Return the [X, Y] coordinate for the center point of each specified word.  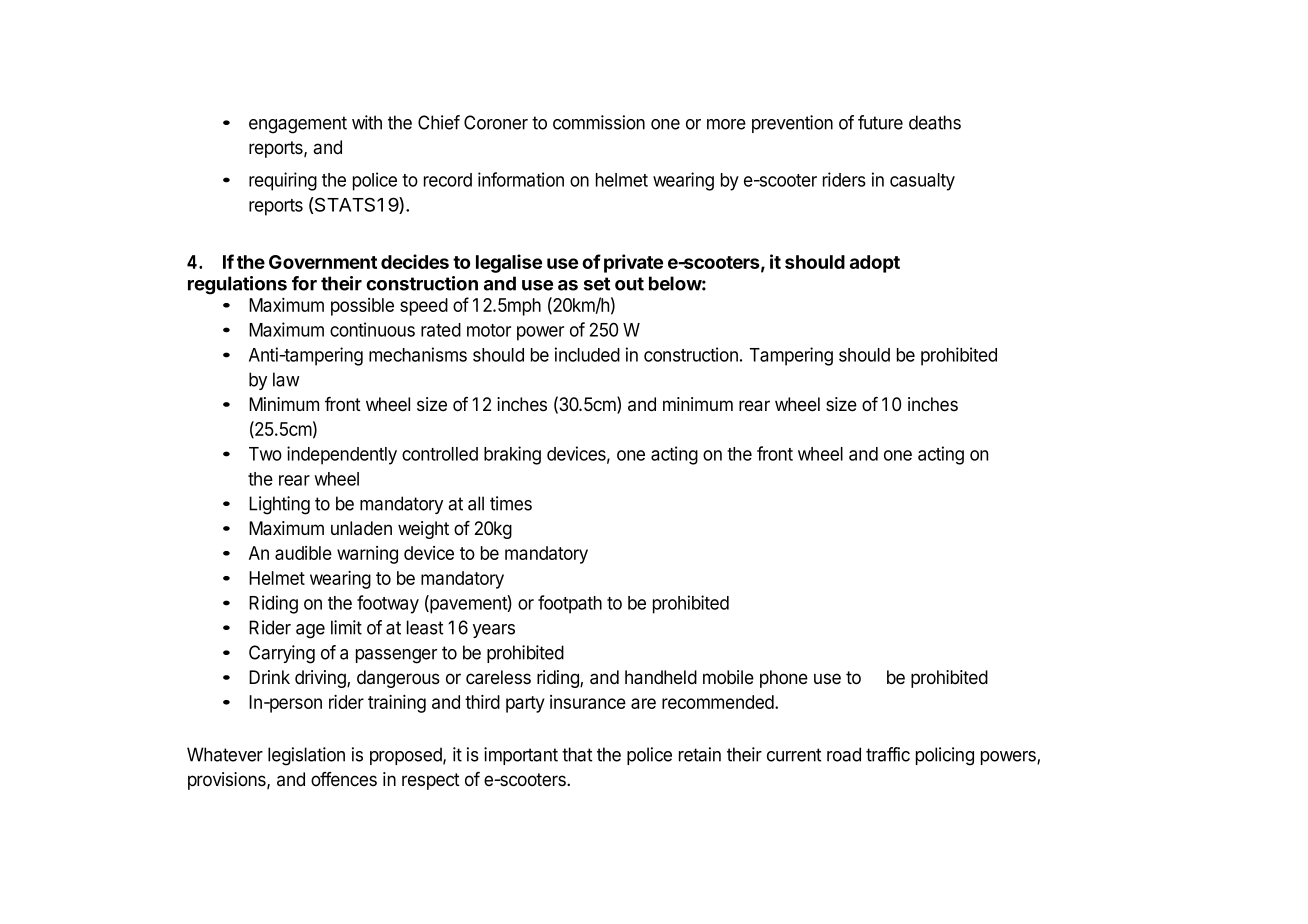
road [844, 754]
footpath [570, 604]
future [880, 122]
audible [303, 553]
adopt [875, 264]
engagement [298, 125]
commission [599, 122]
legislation [306, 756]
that [577, 754]
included [587, 354]
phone [784, 679]
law [286, 379]
